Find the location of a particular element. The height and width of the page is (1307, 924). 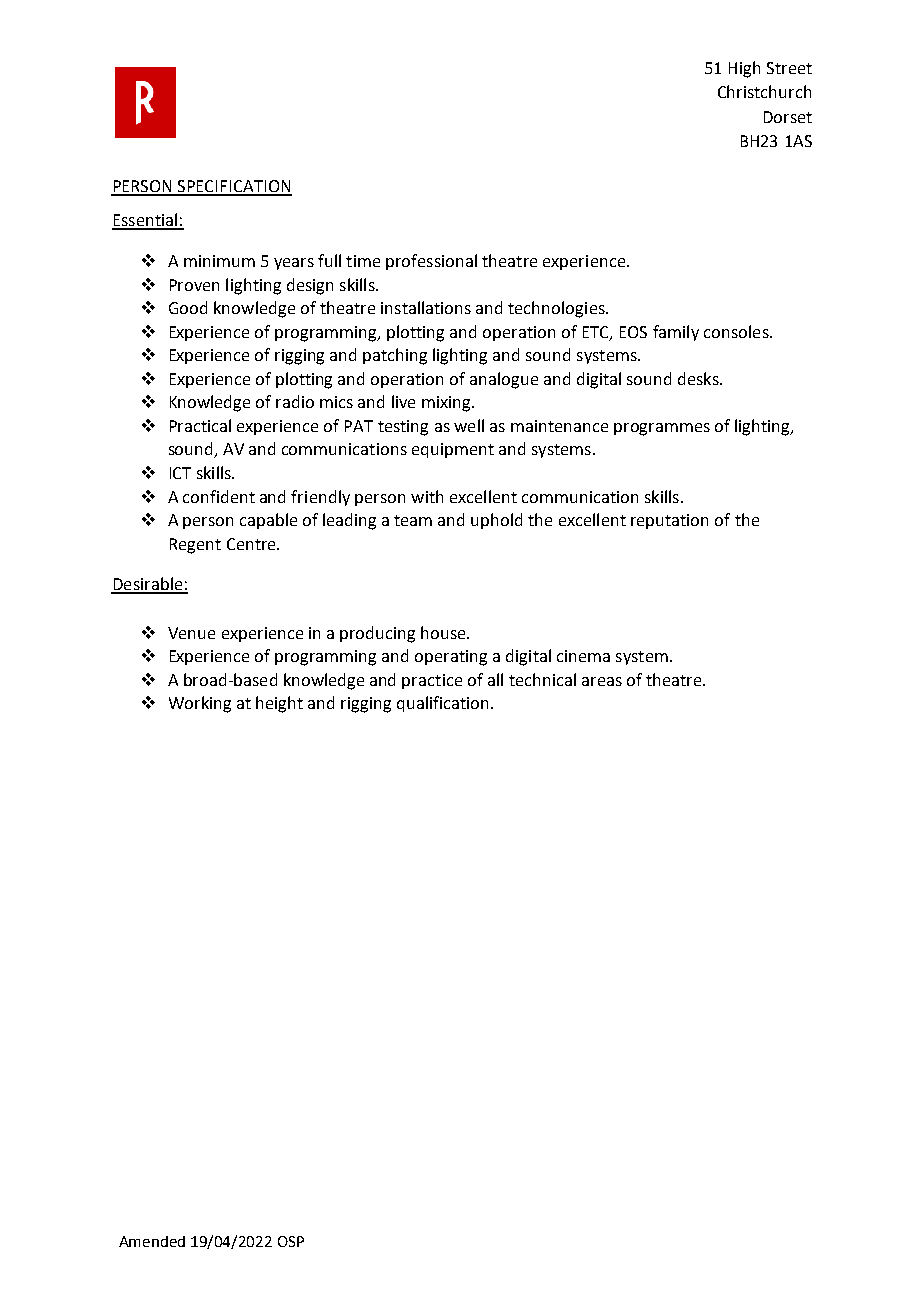

Venue is located at coordinates (191, 633).
